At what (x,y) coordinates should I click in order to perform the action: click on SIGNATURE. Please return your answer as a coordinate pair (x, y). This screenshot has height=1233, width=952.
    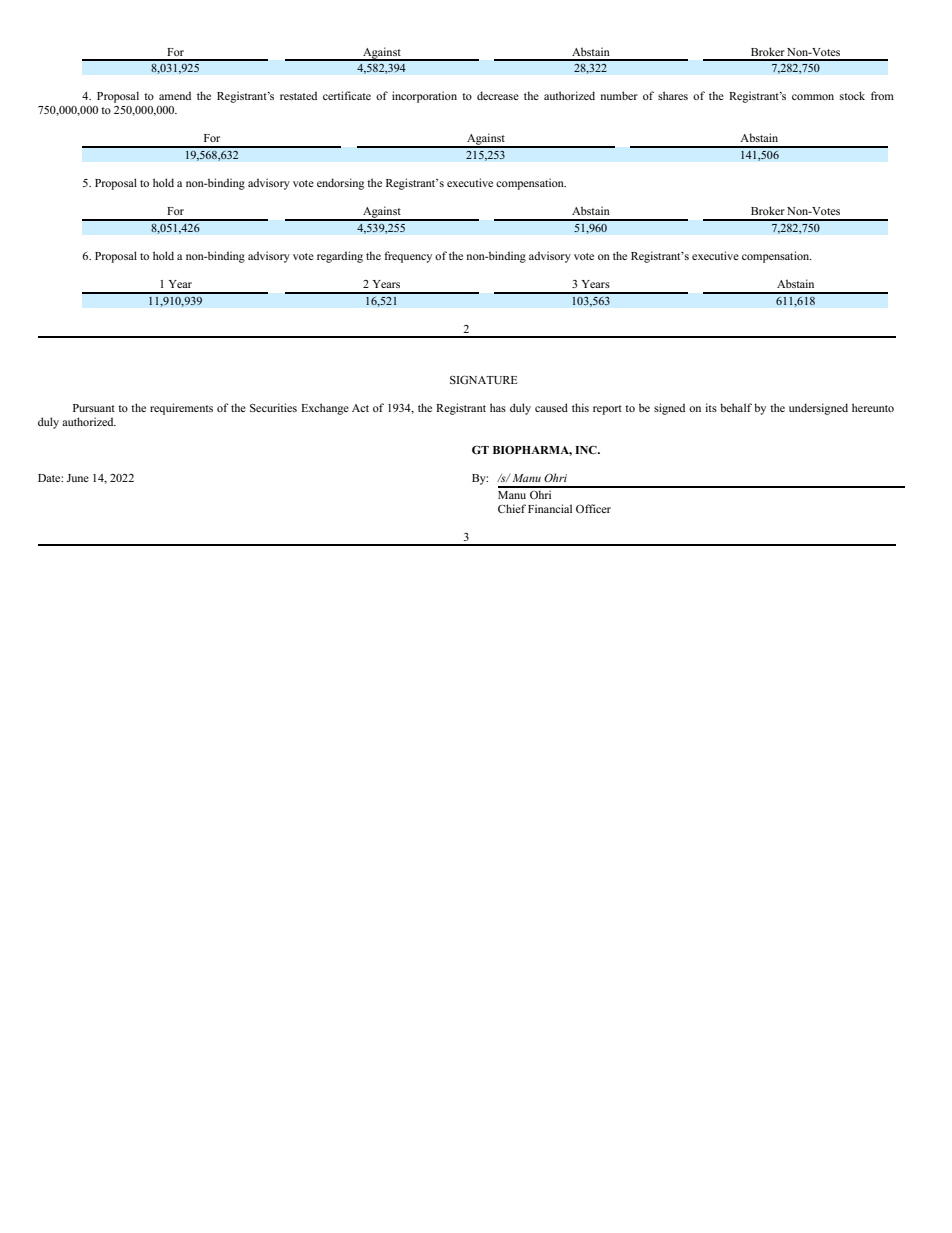
    Looking at the image, I should click on (484, 379).
